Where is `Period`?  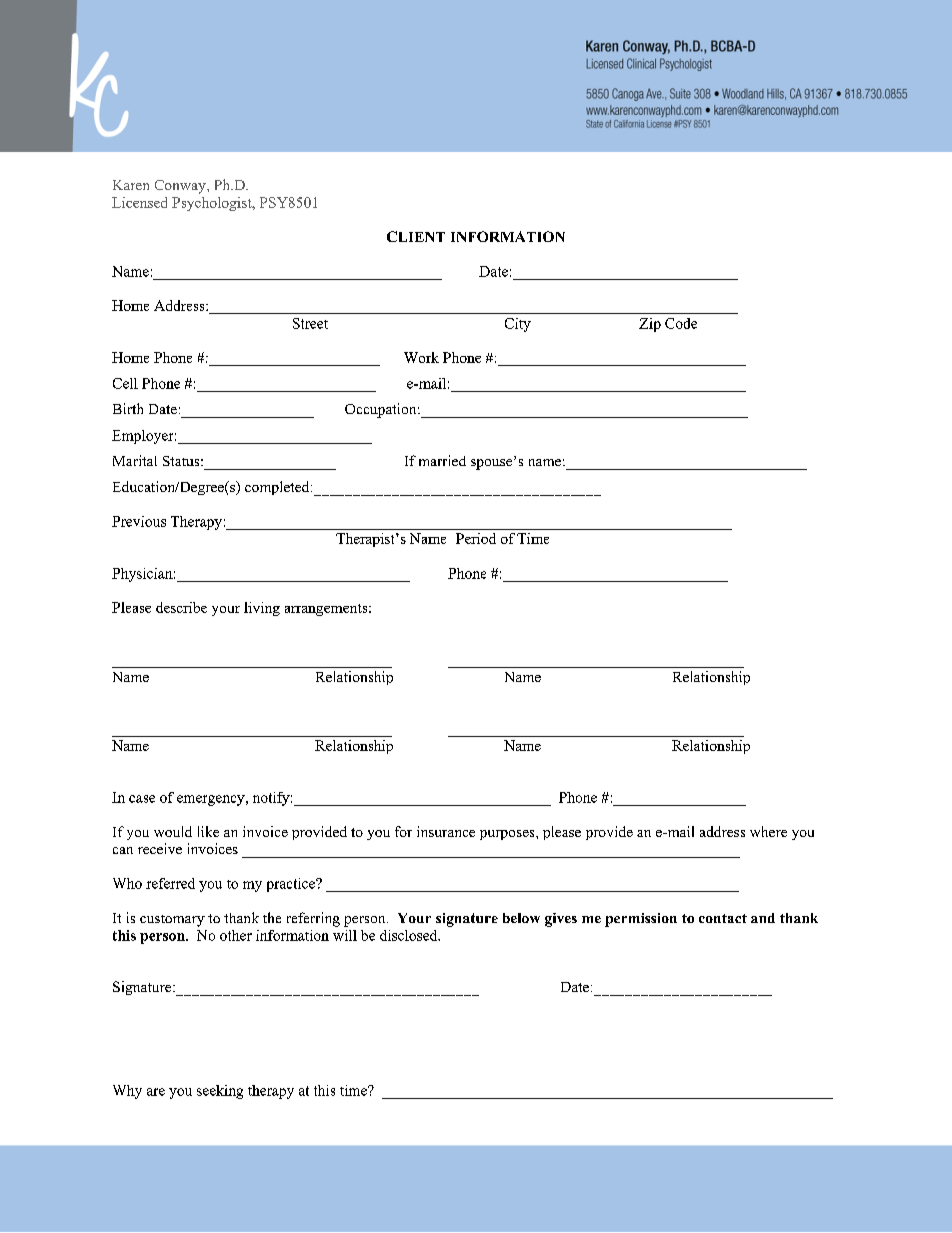 Period is located at coordinates (476, 538).
